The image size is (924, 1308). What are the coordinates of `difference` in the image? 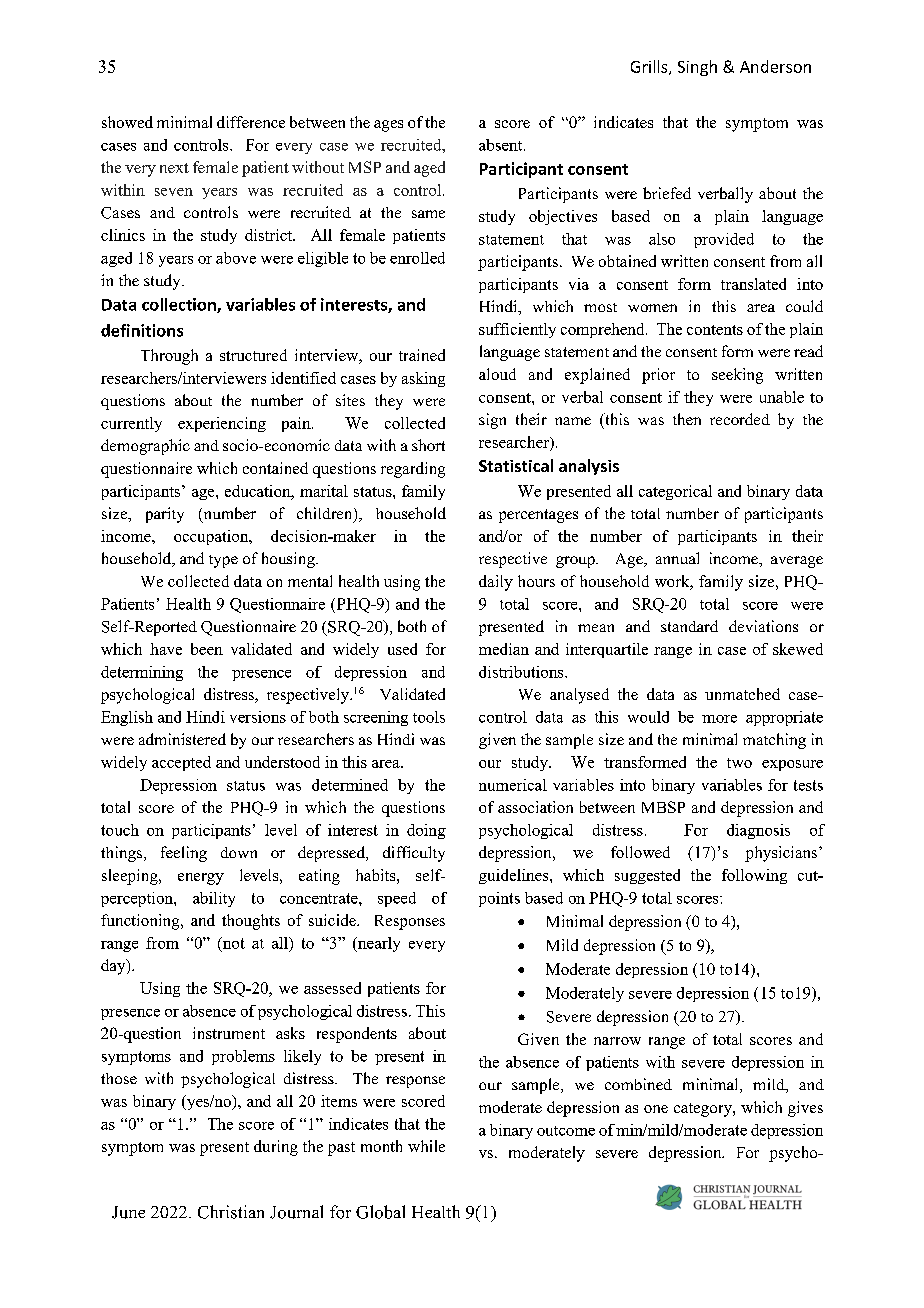 It's located at (251, 122).
